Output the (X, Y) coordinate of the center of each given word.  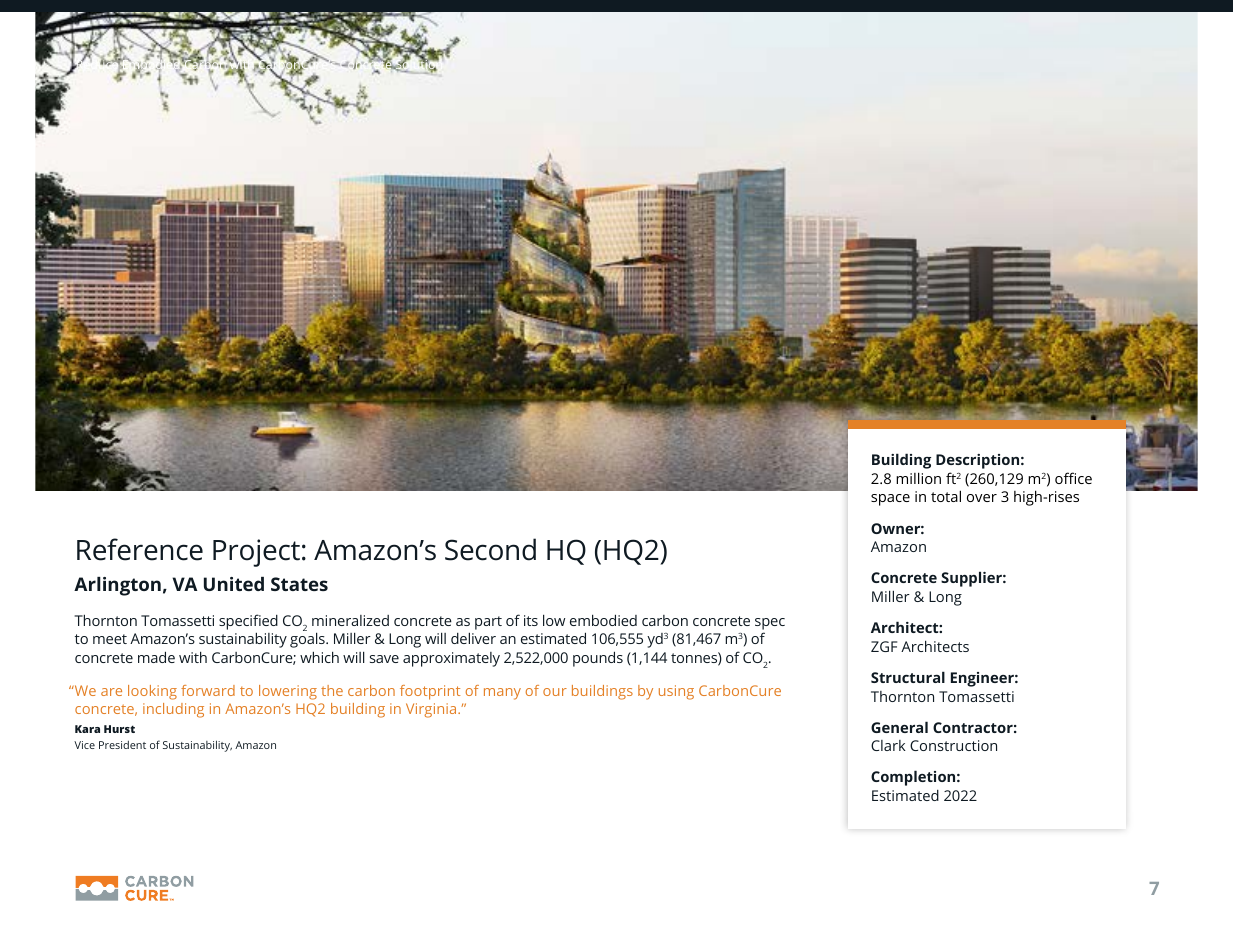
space (890, 500)
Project (256, 553)
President (122, 744)
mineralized (350, 620)
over (982, 498)
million (918, 478)
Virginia (432, 710)
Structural (908, 677)
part (488, 623)
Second (490, 549)
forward (208, 690)
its (531, 620)
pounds (598, 659)
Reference (140, 549)
